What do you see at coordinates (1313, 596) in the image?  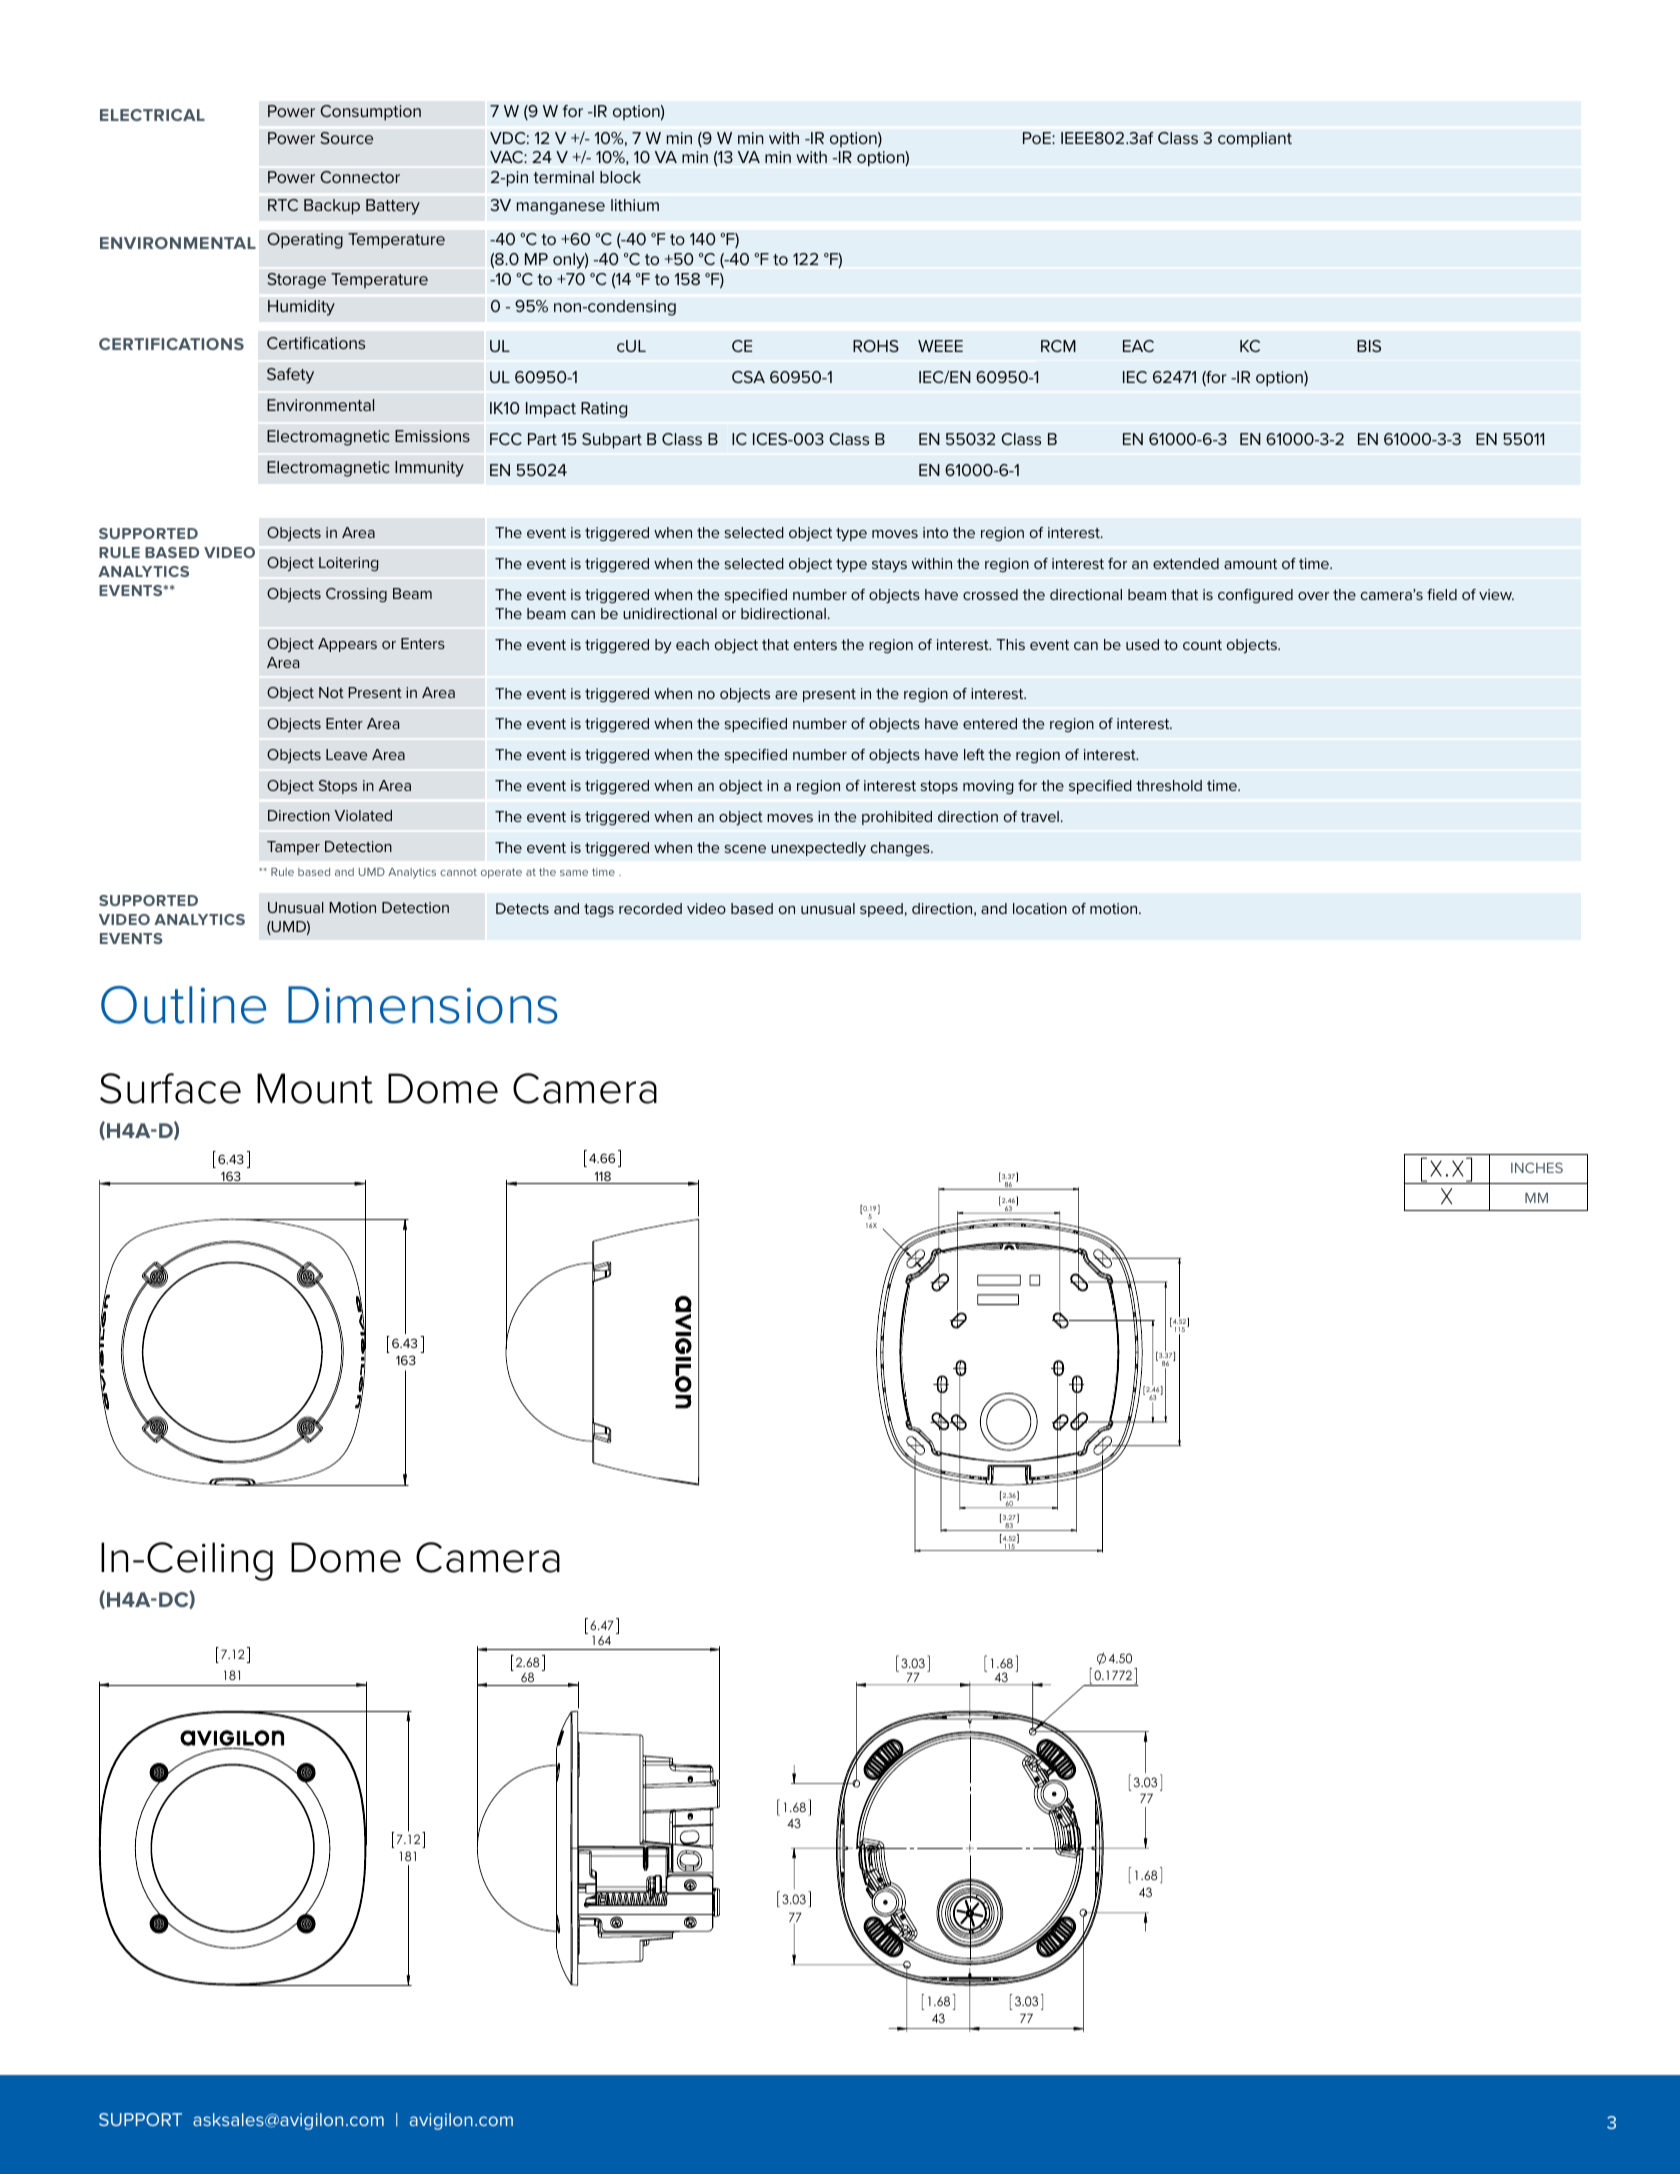 I see `over` at bounding box center [1313, 596].
